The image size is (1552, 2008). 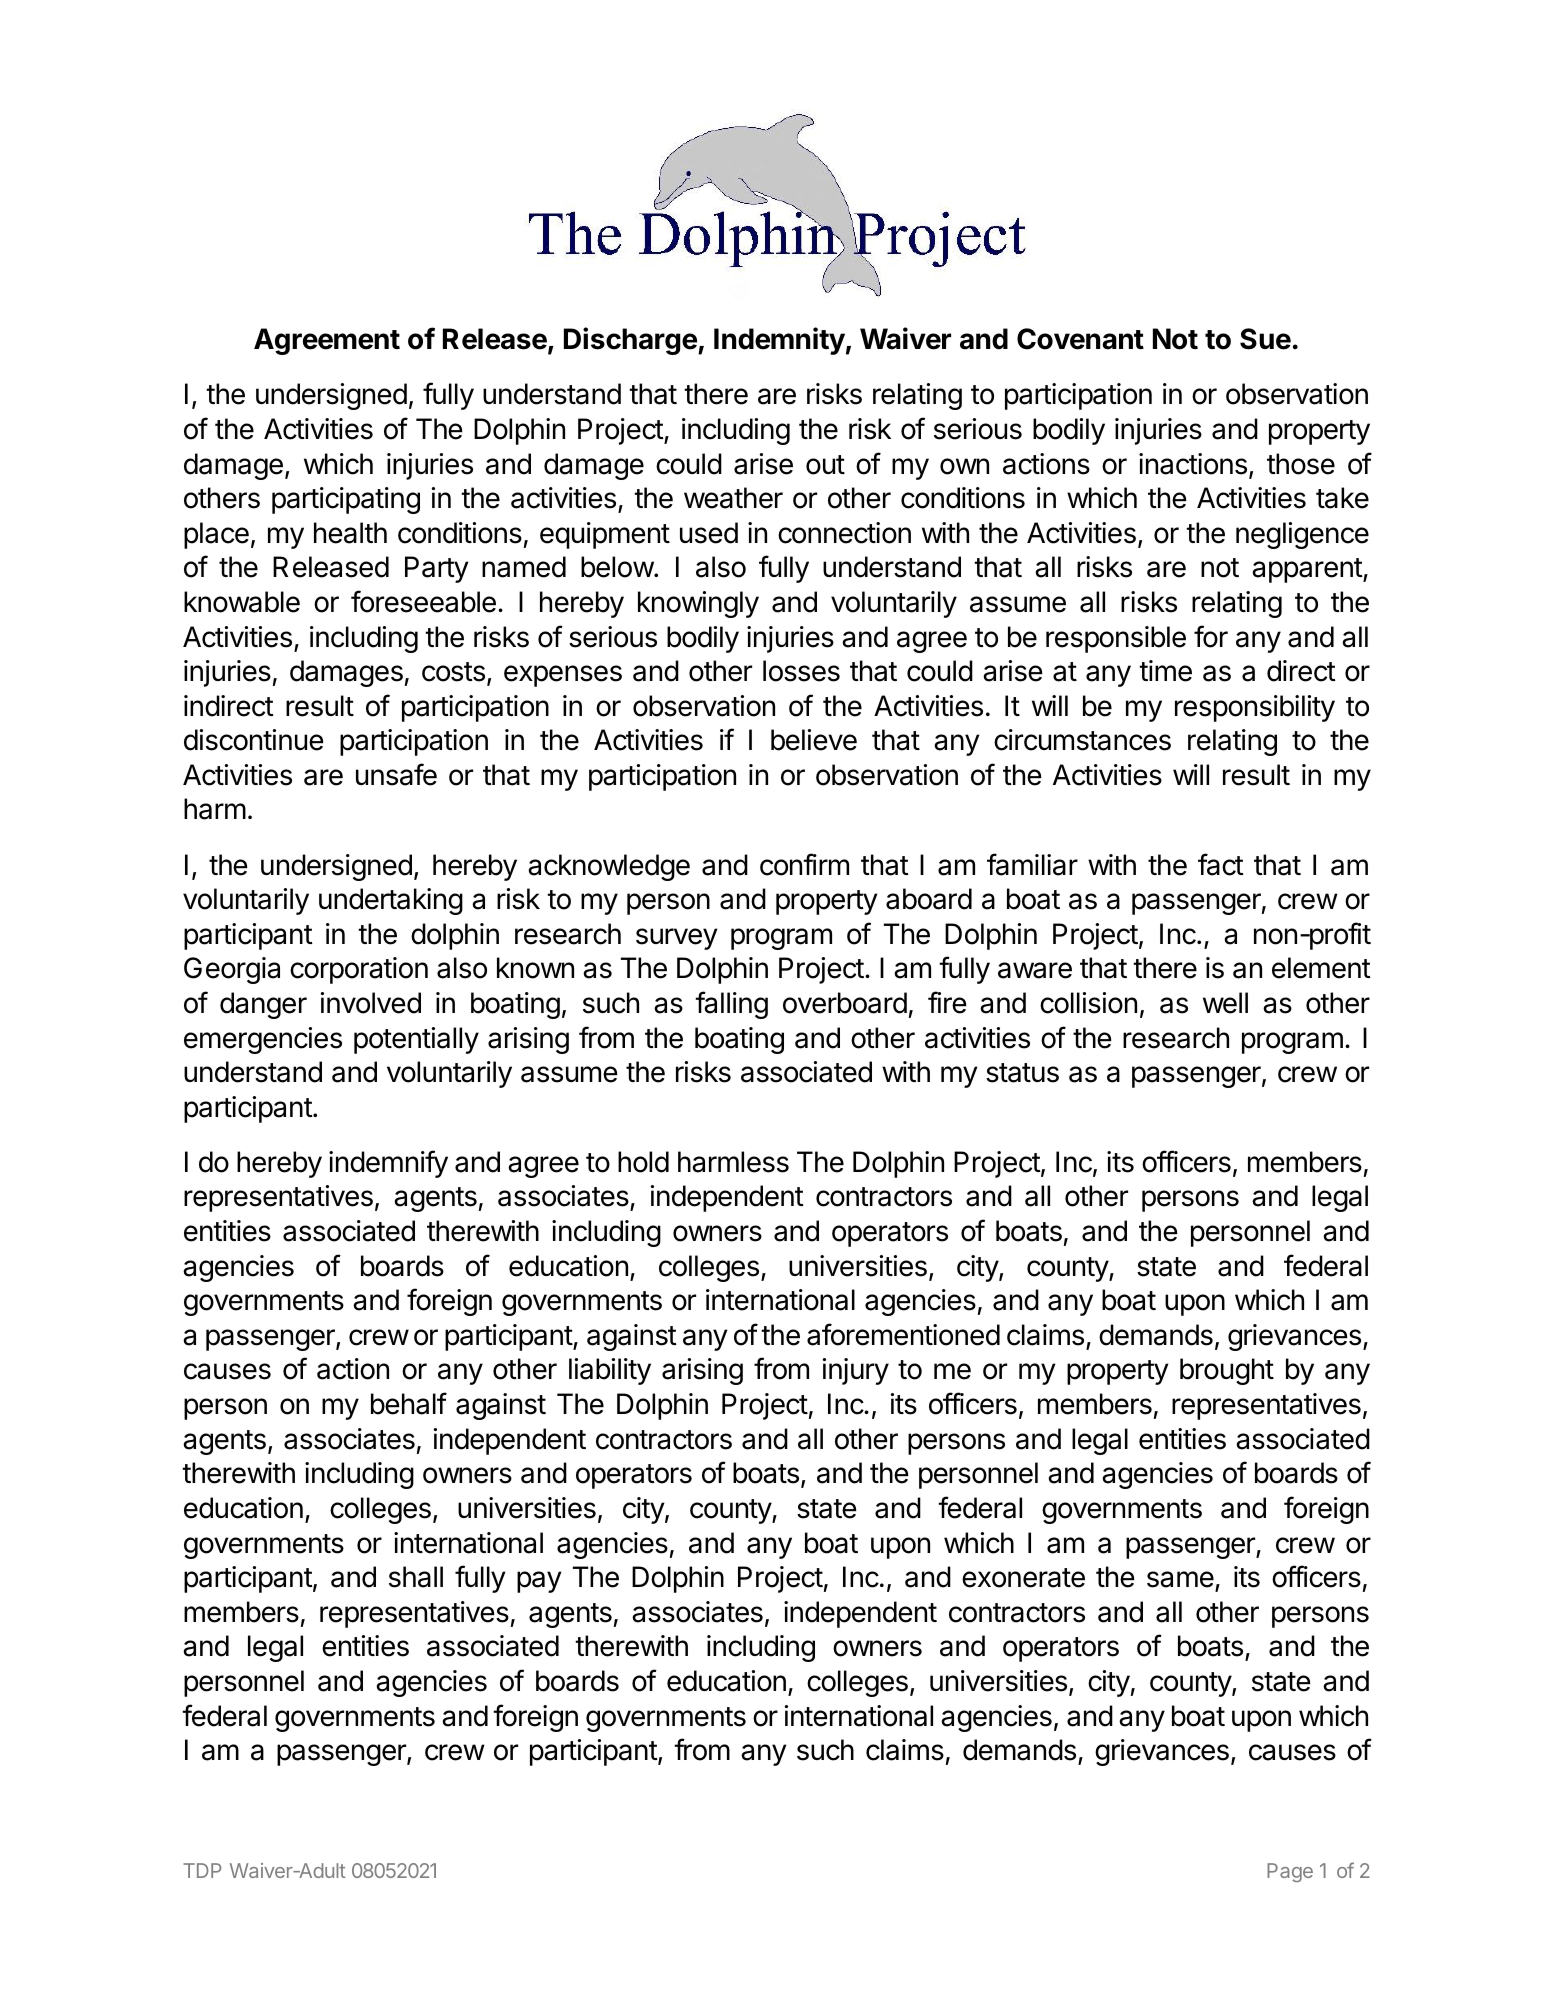 What do you see at coordinates (1255, 708) in the document?
I see `responsibility` at bounding box center [1255, 708].
